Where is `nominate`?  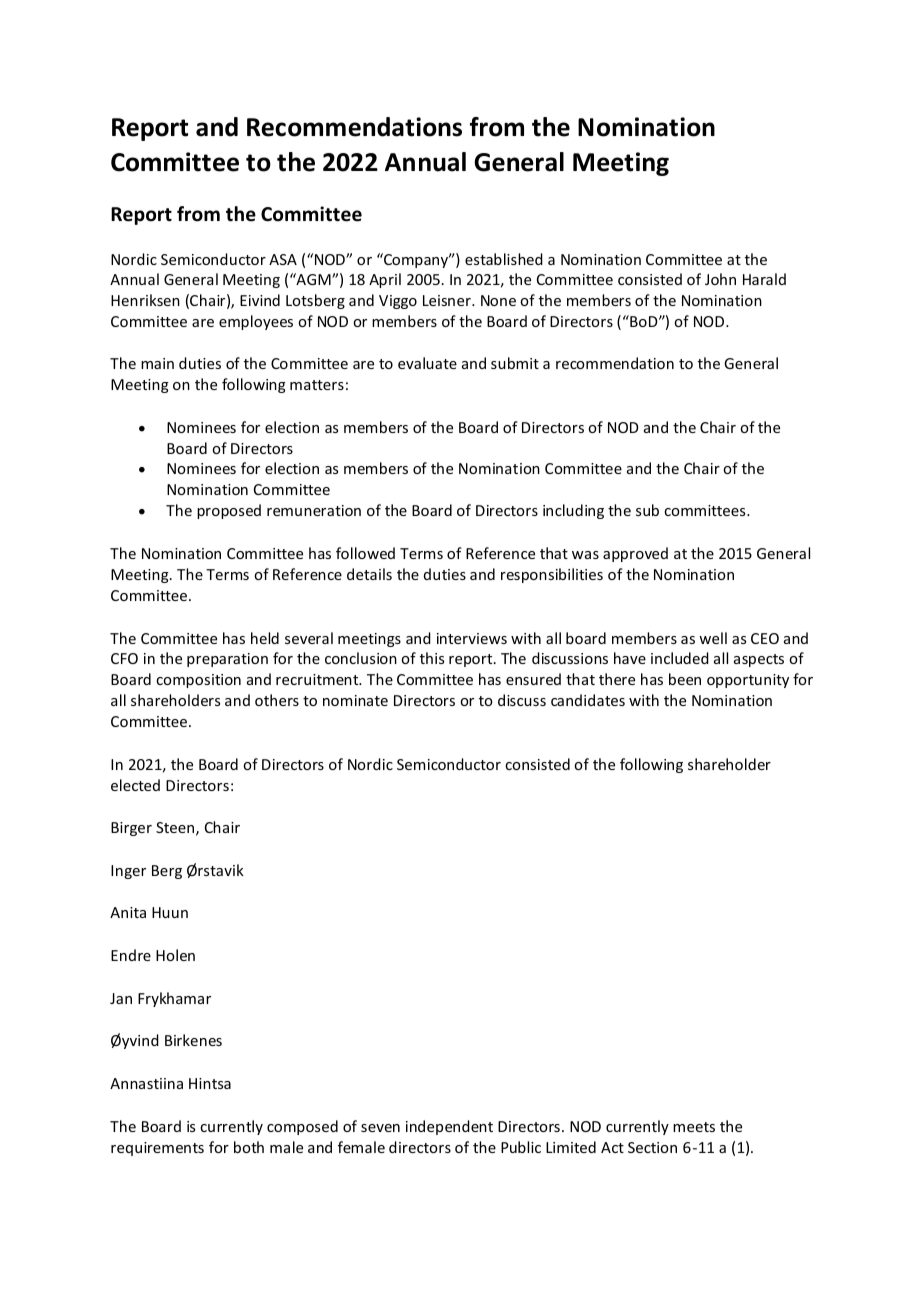
nominate is located at coordinates (355, 700).
